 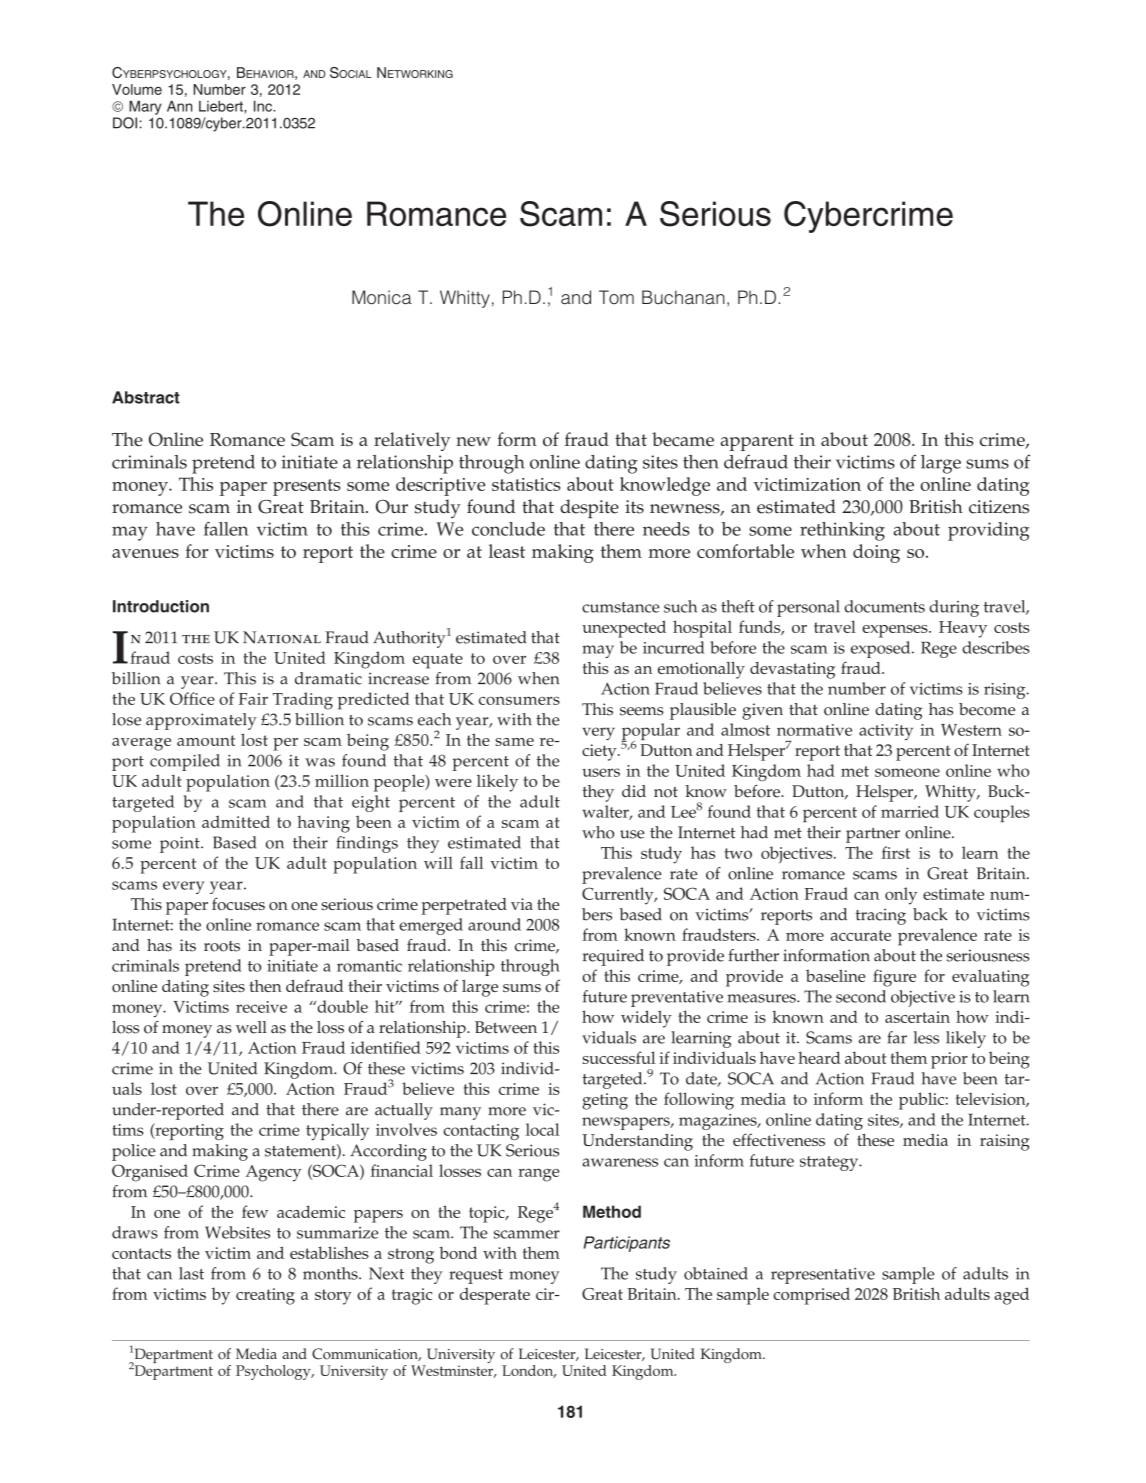 I want to click on activity, so click(x=886, y=732).
